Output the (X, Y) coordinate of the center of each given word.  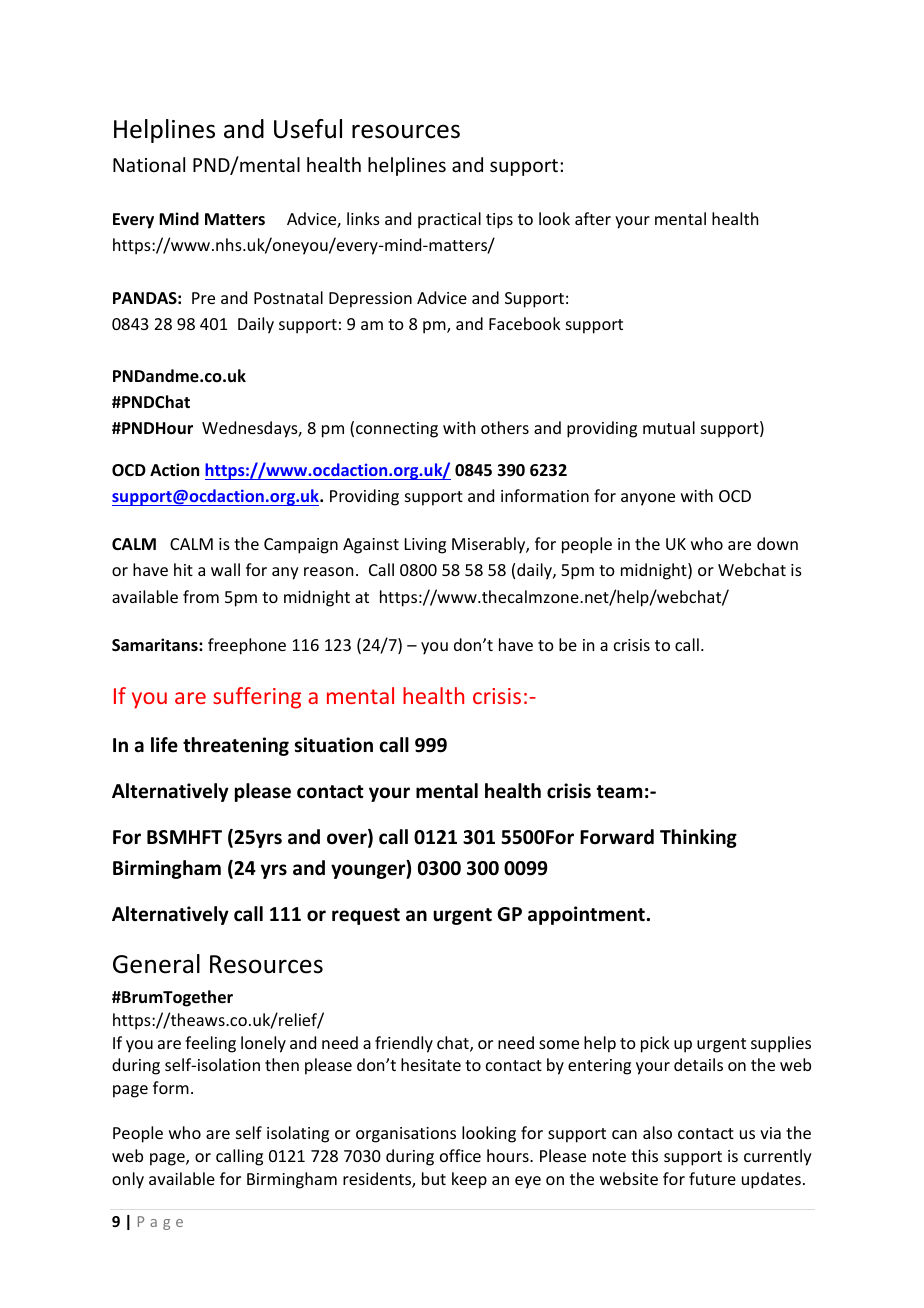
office (460, 1155)
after (593, 218)
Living (425, 546)
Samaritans (156, 645)
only (128, 1180)
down (777, 543)
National (149, 164)
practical (449, 220)
